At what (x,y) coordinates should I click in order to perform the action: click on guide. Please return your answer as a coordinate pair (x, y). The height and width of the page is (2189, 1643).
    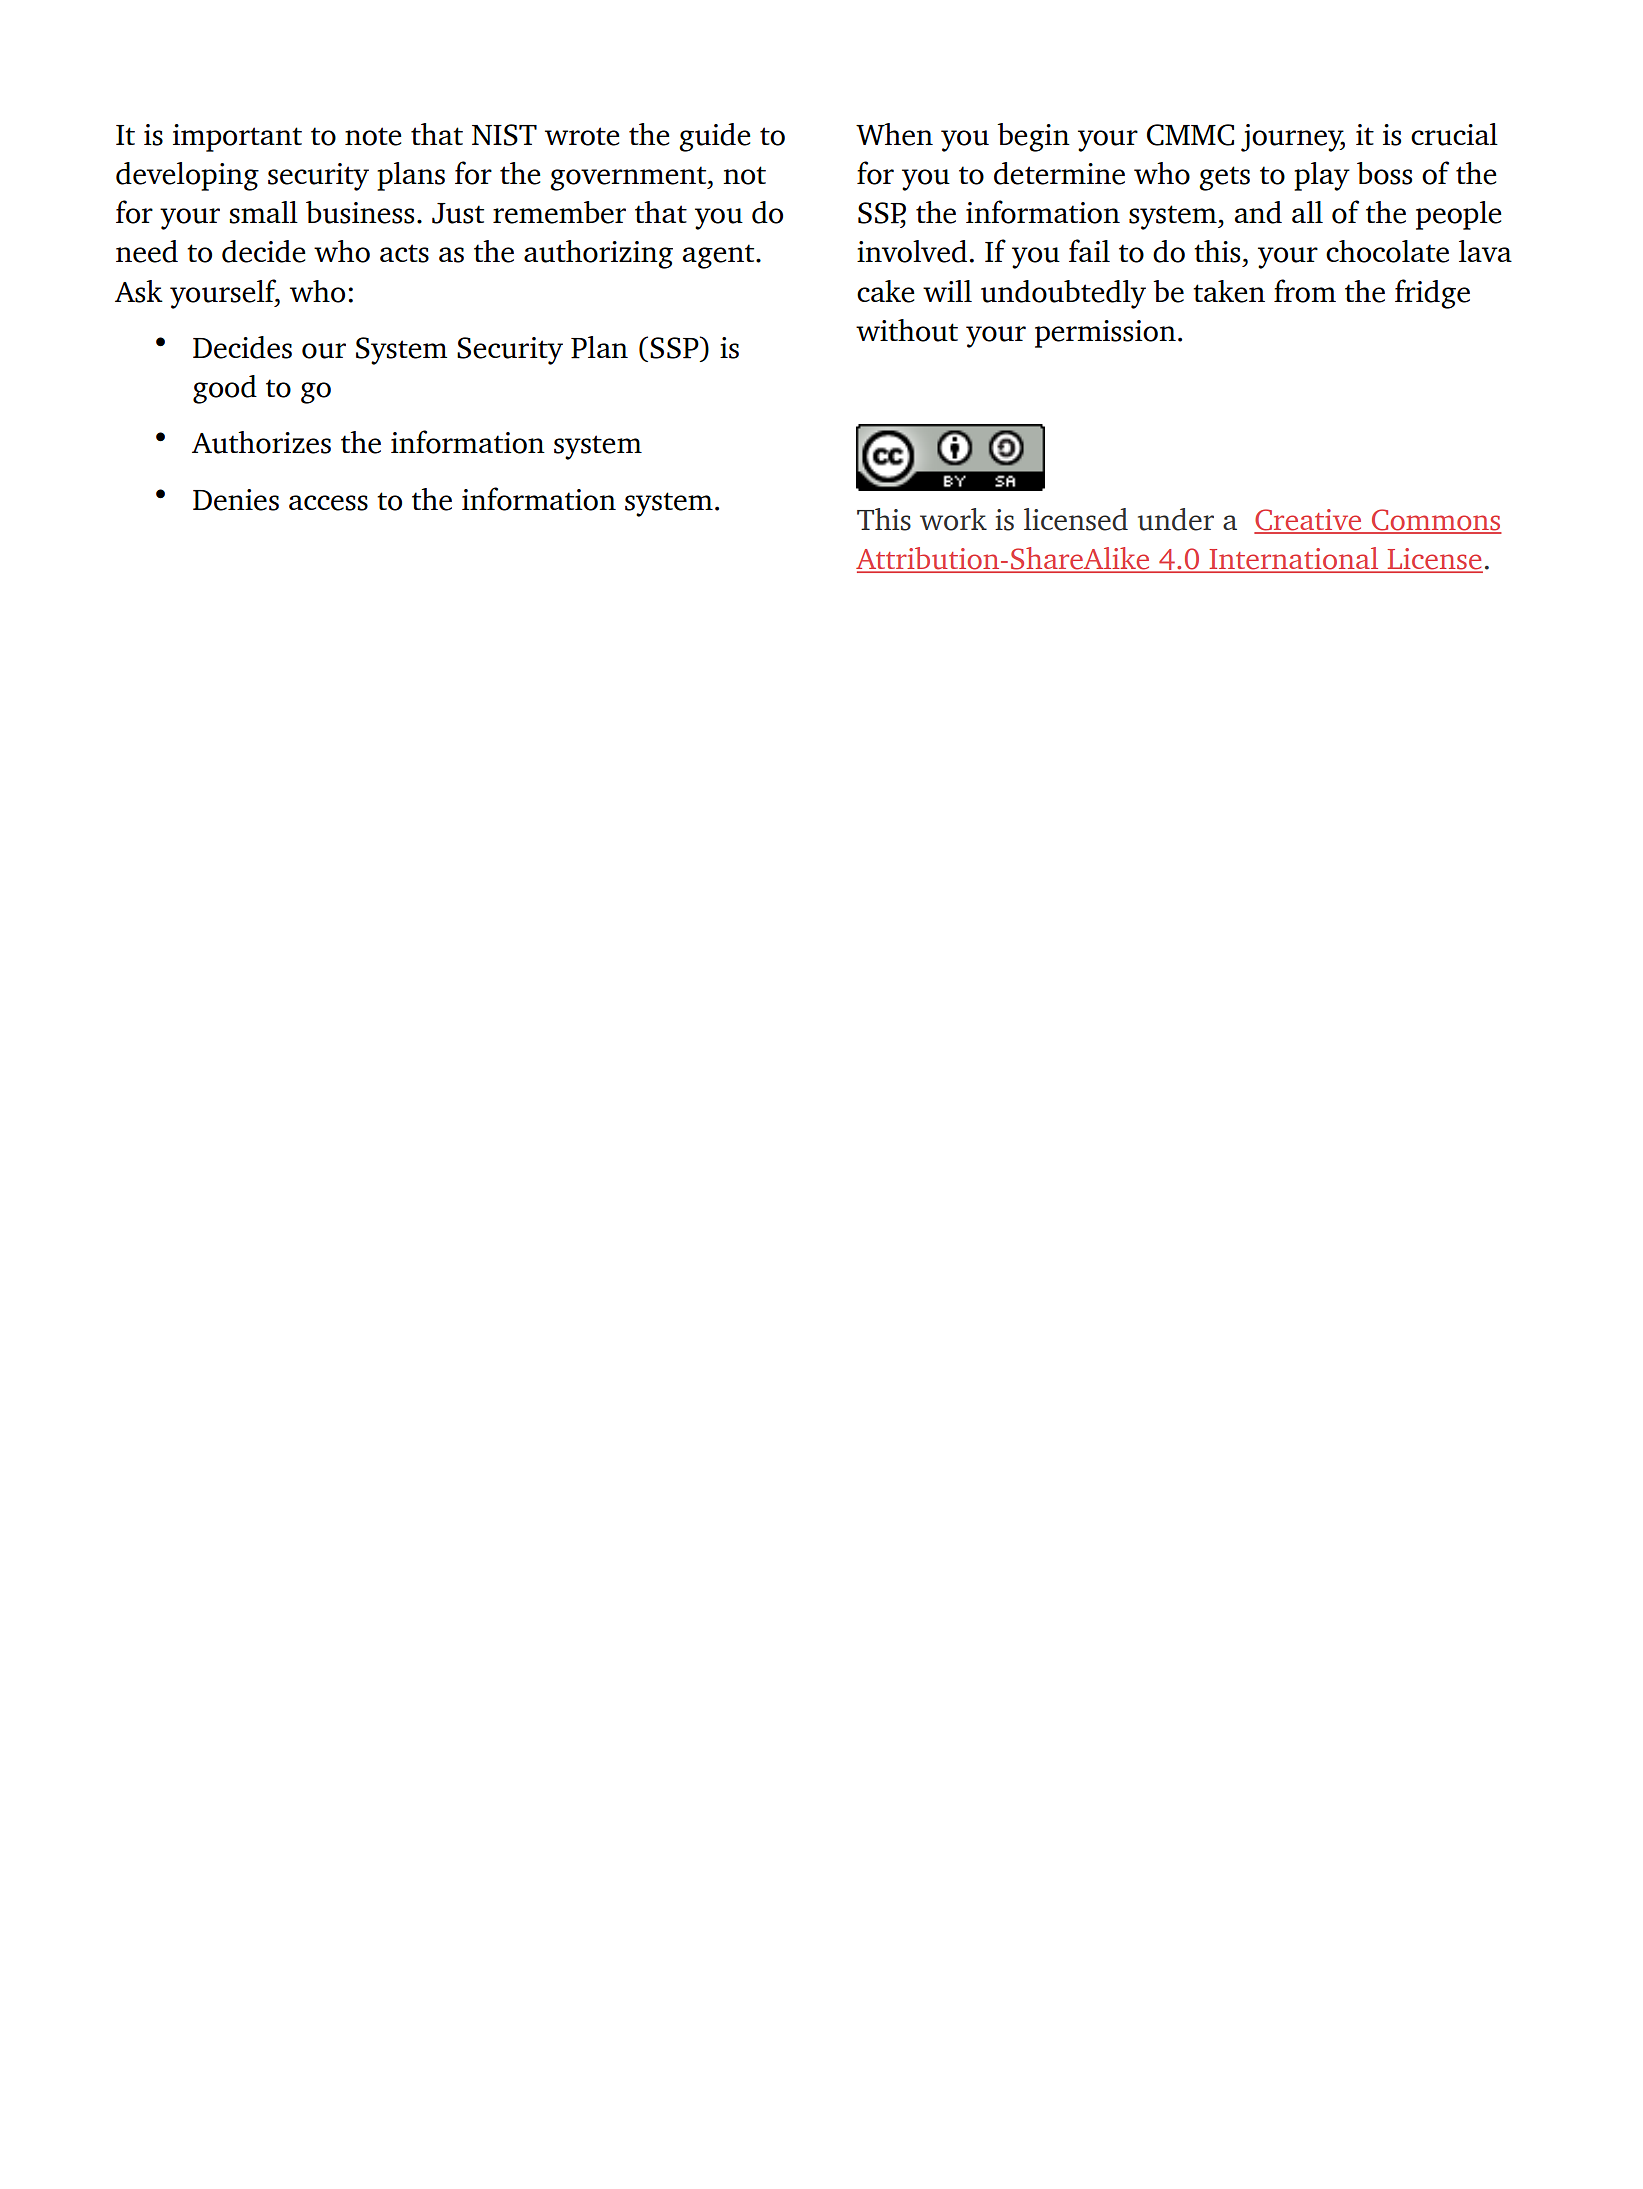
    Looking at the image, I should click on (715, 137).
